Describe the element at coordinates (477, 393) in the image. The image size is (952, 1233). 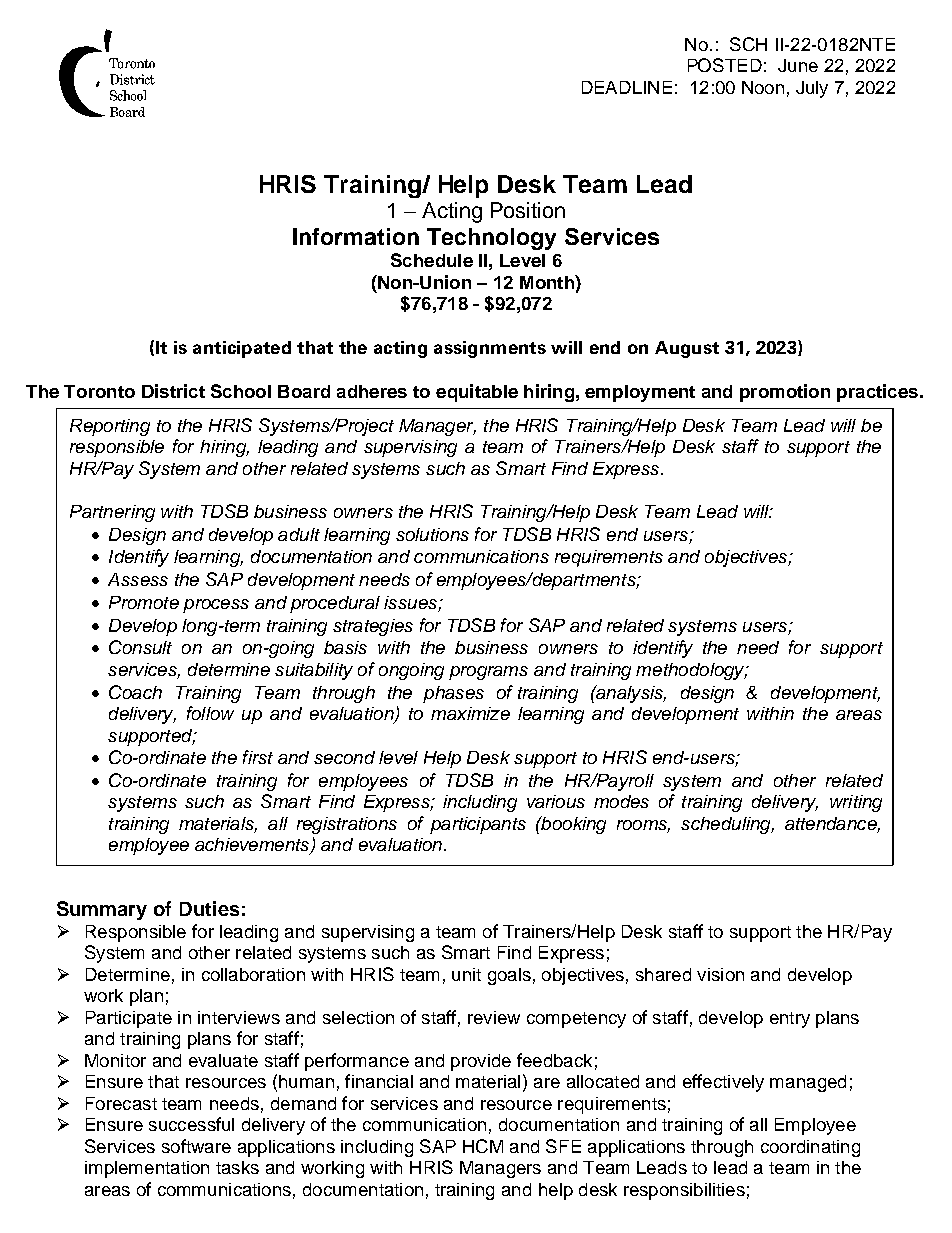
I see `equitable` at that location.
